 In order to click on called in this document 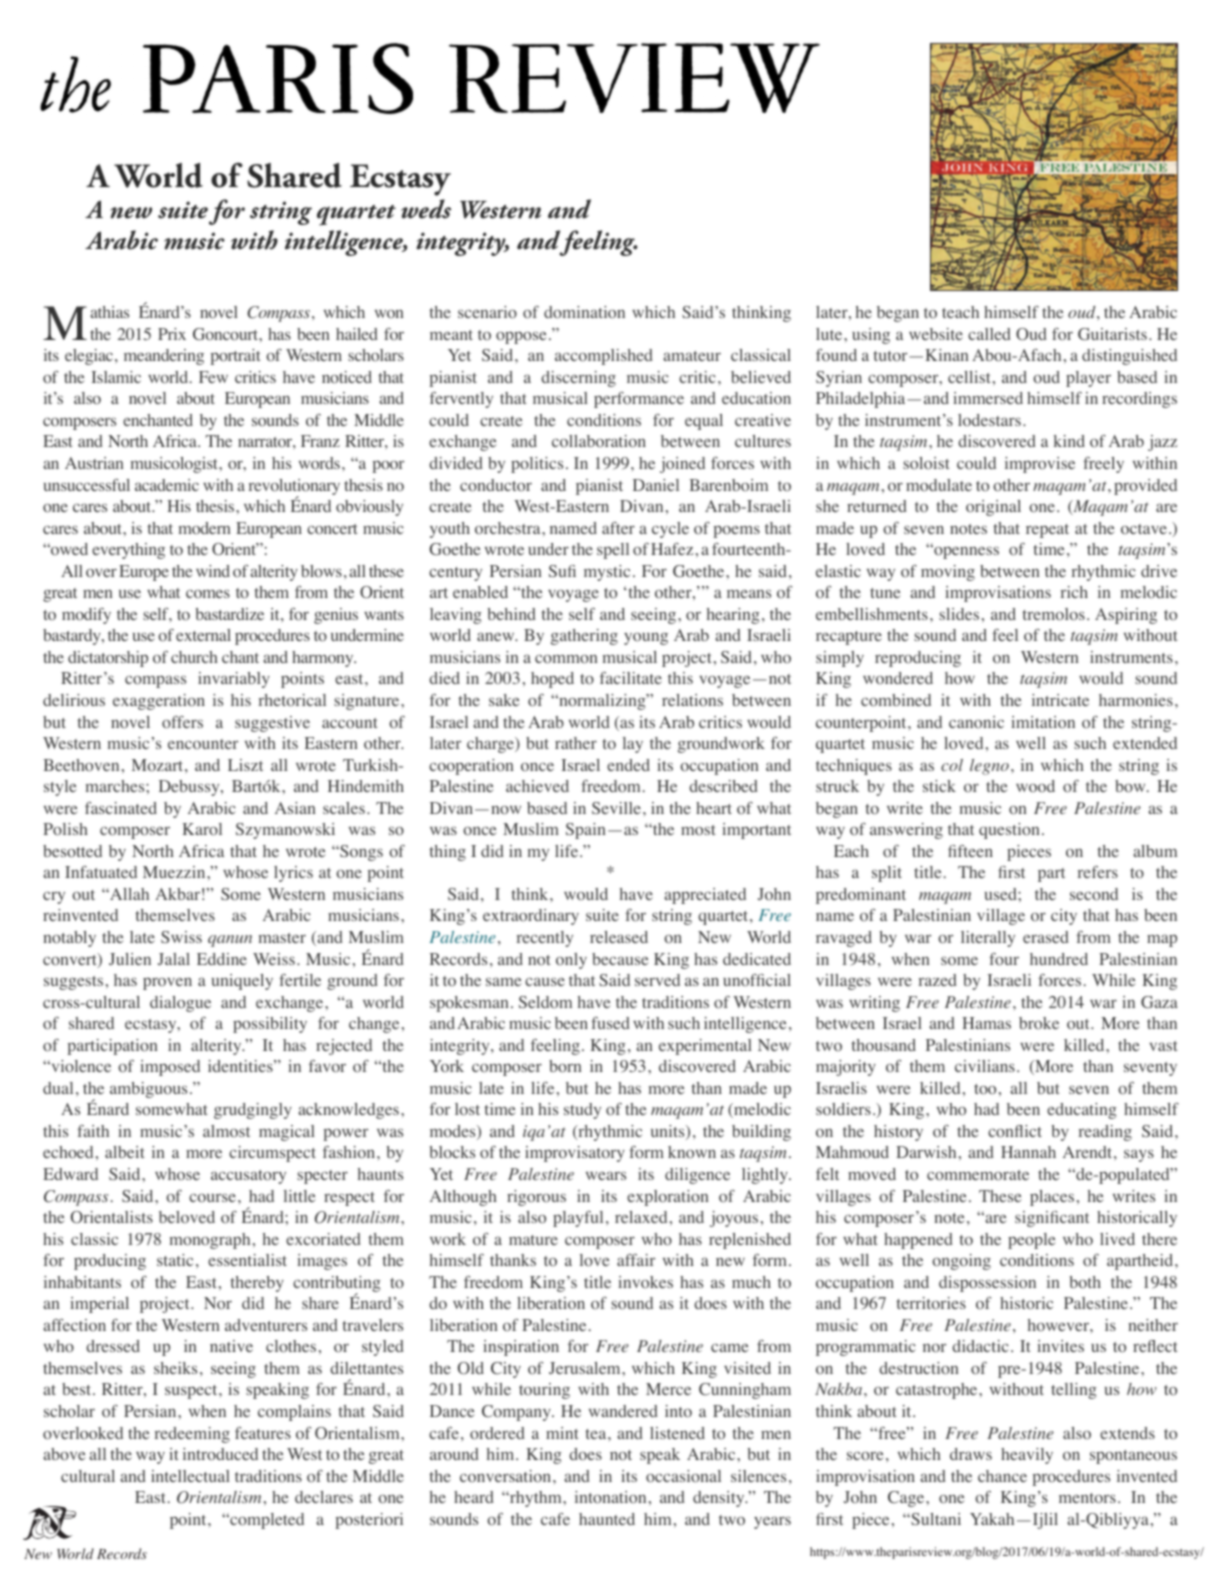, I will do `click(989, 334)`.
